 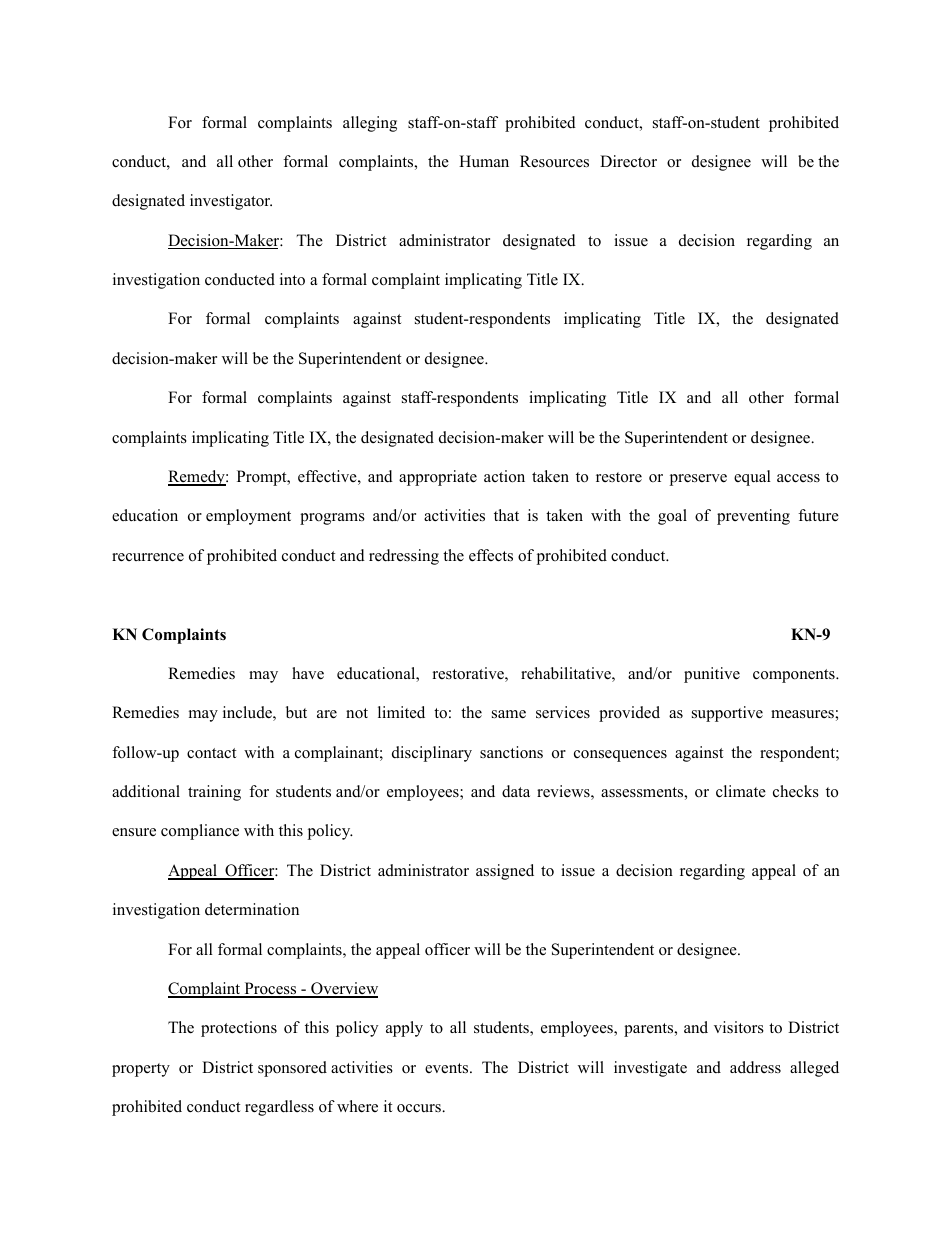 I want to click on preventing, so click(x=753, y=517).
